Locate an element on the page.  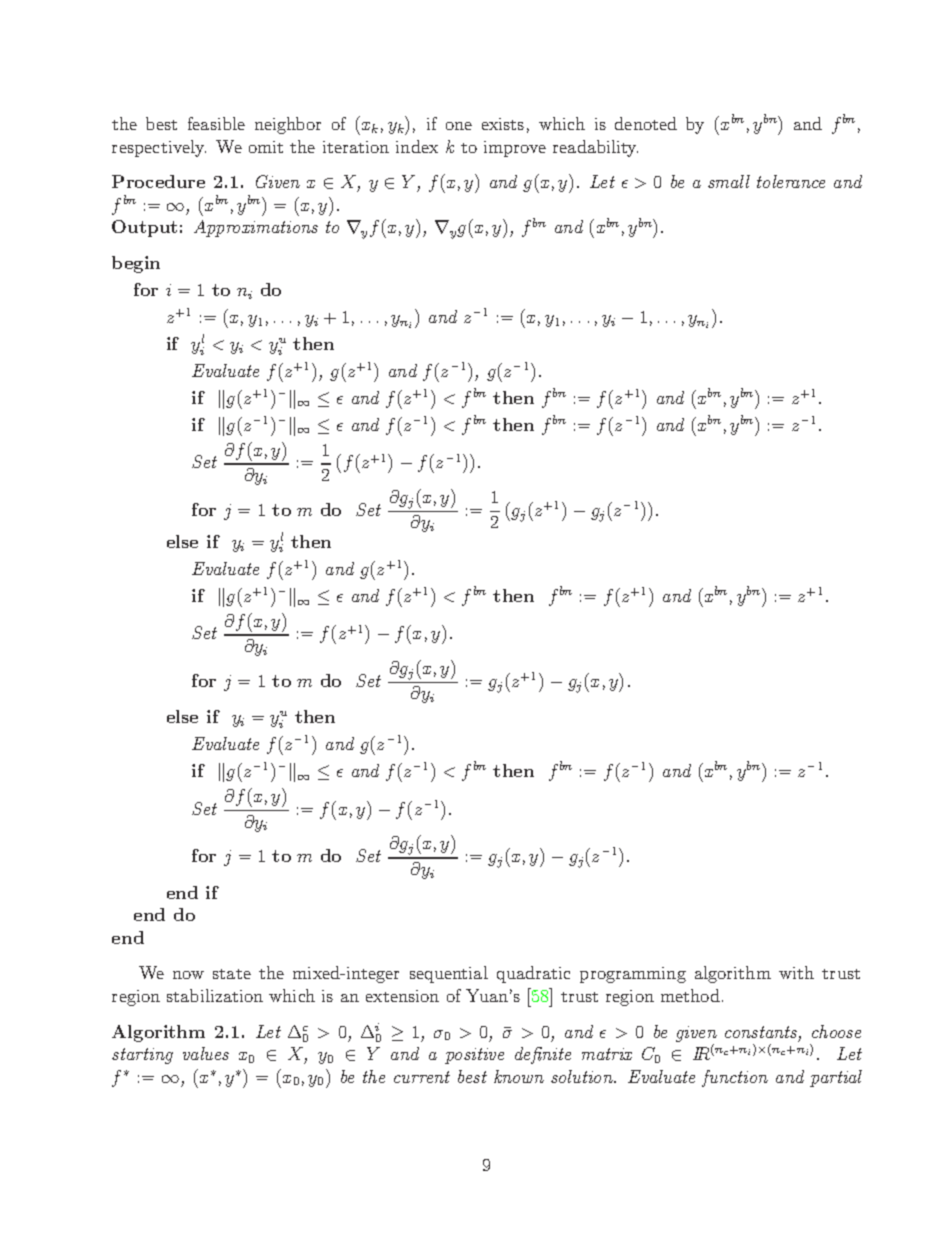
begin is located at coordinates (136, 264).
